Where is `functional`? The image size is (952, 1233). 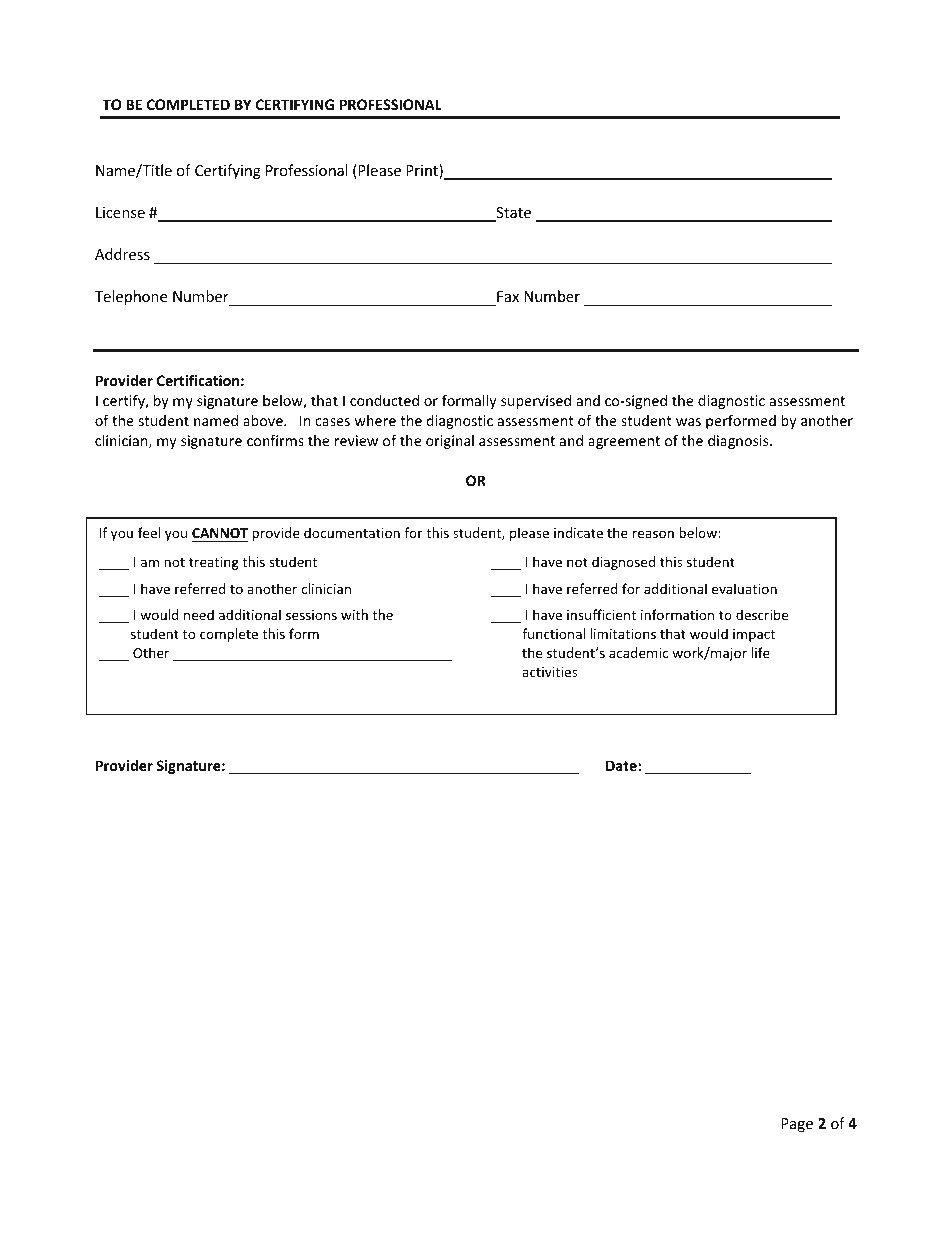 functional is located at coordinates (553, 633).
